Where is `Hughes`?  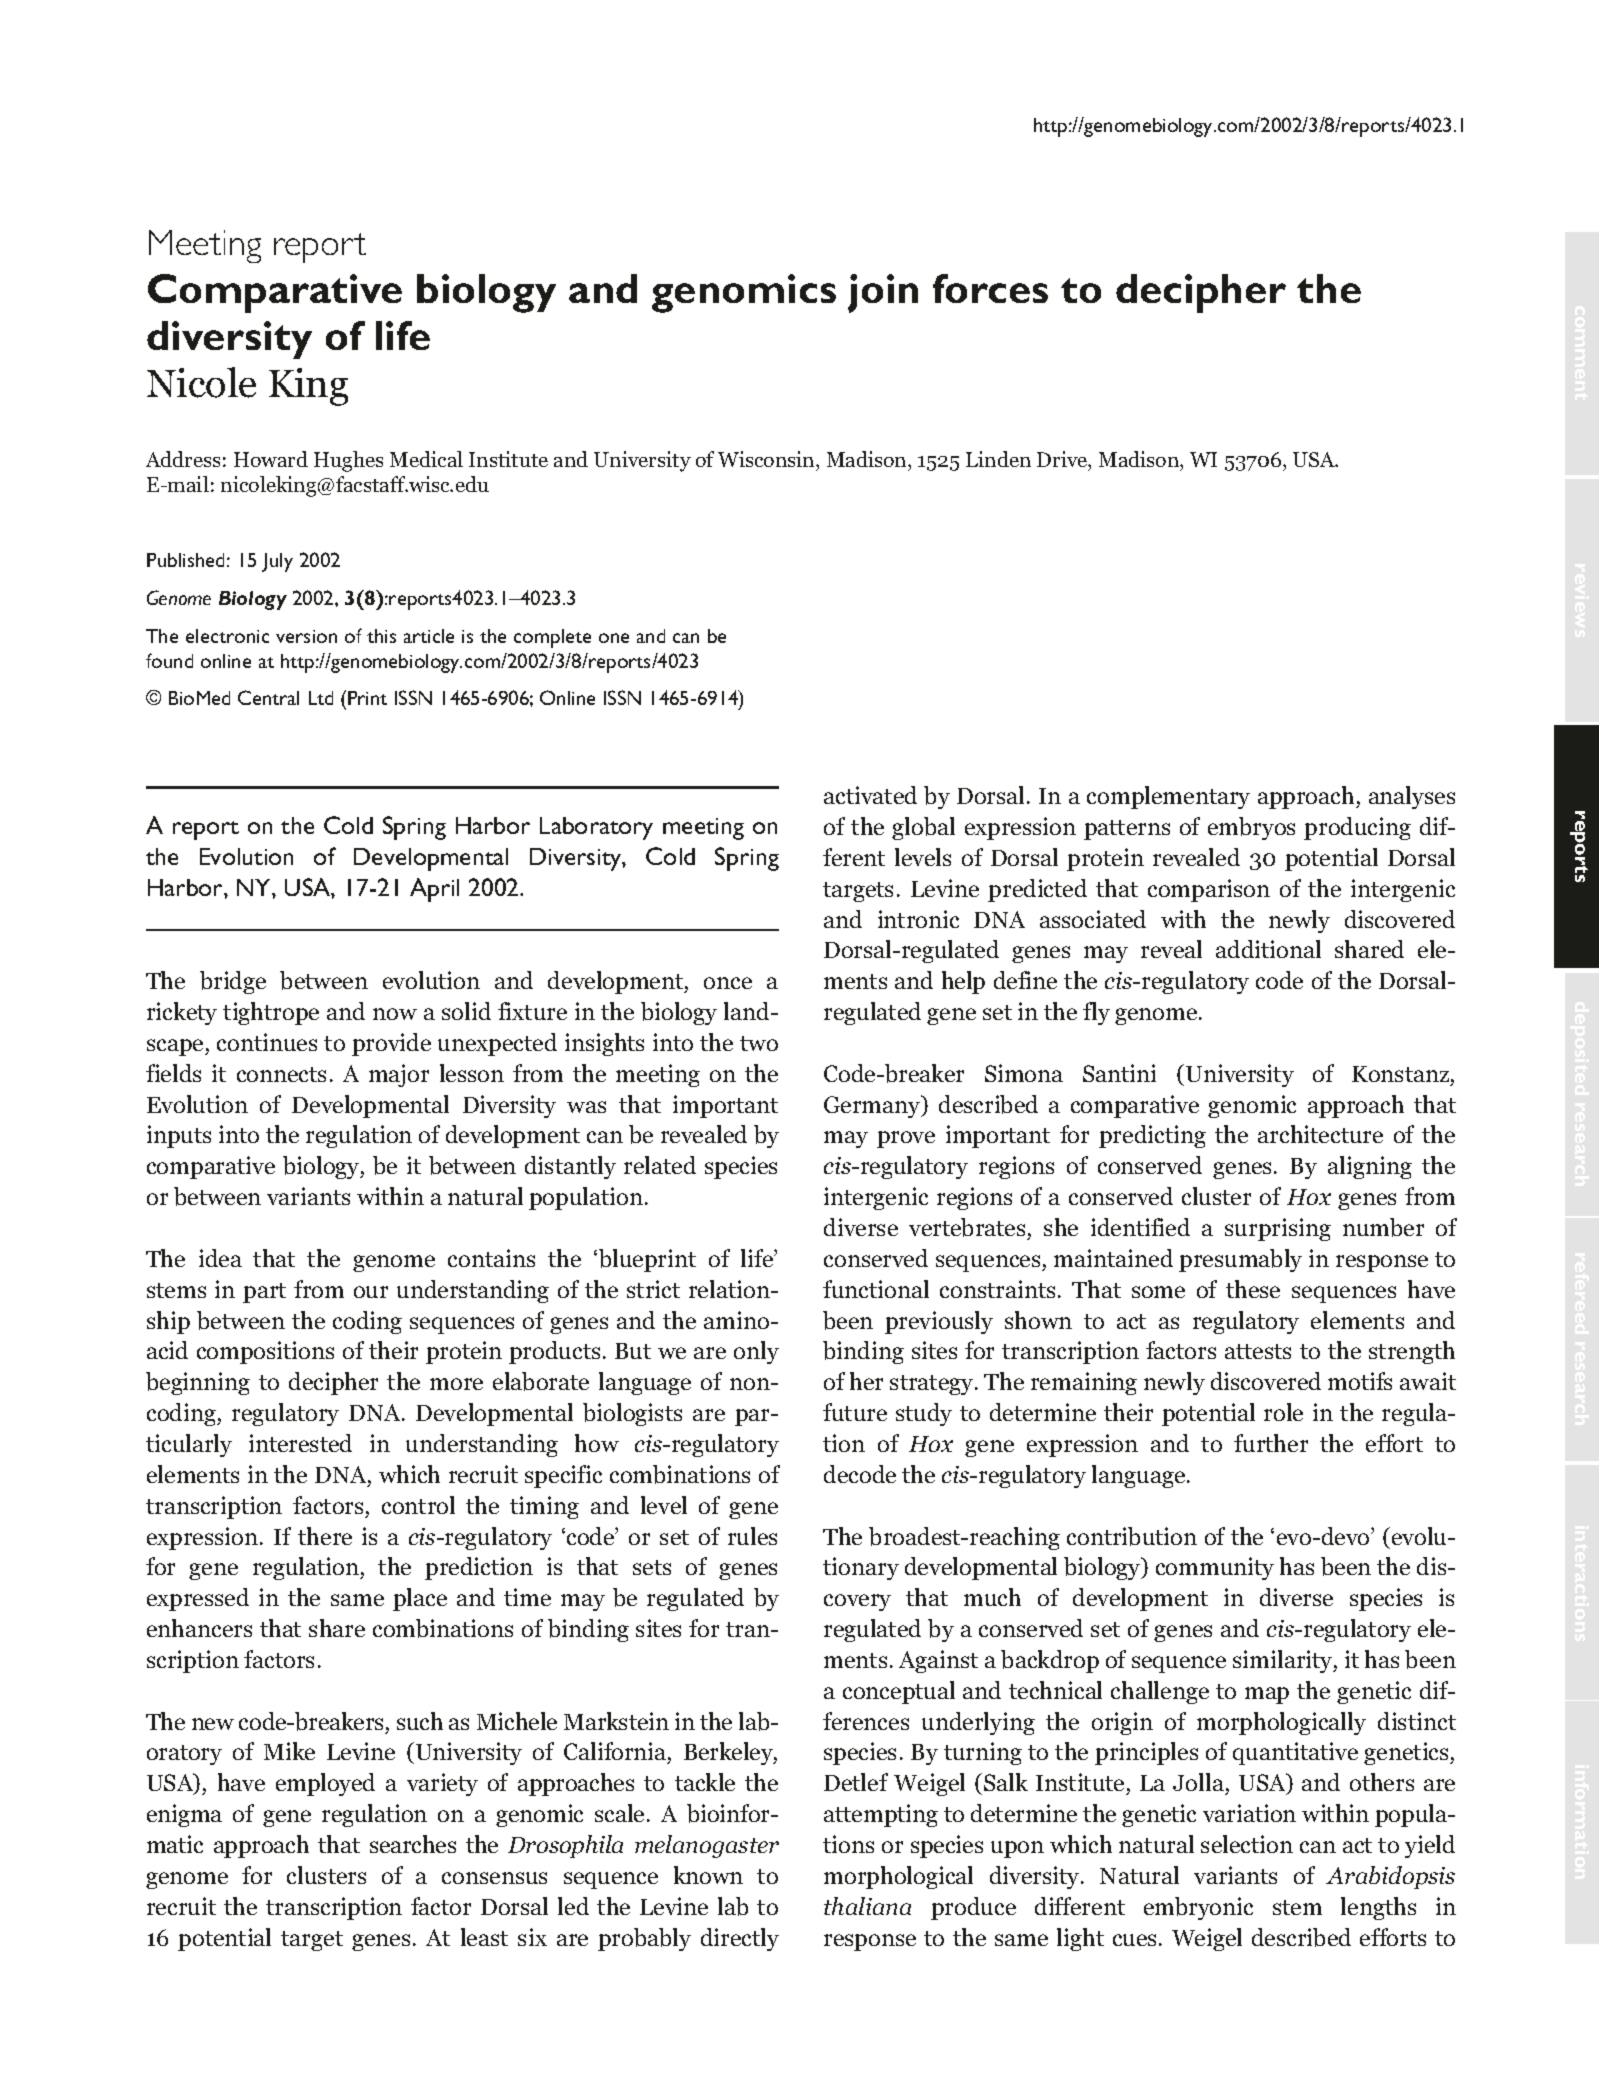
Hughes is located at coordinates (348, 461).
